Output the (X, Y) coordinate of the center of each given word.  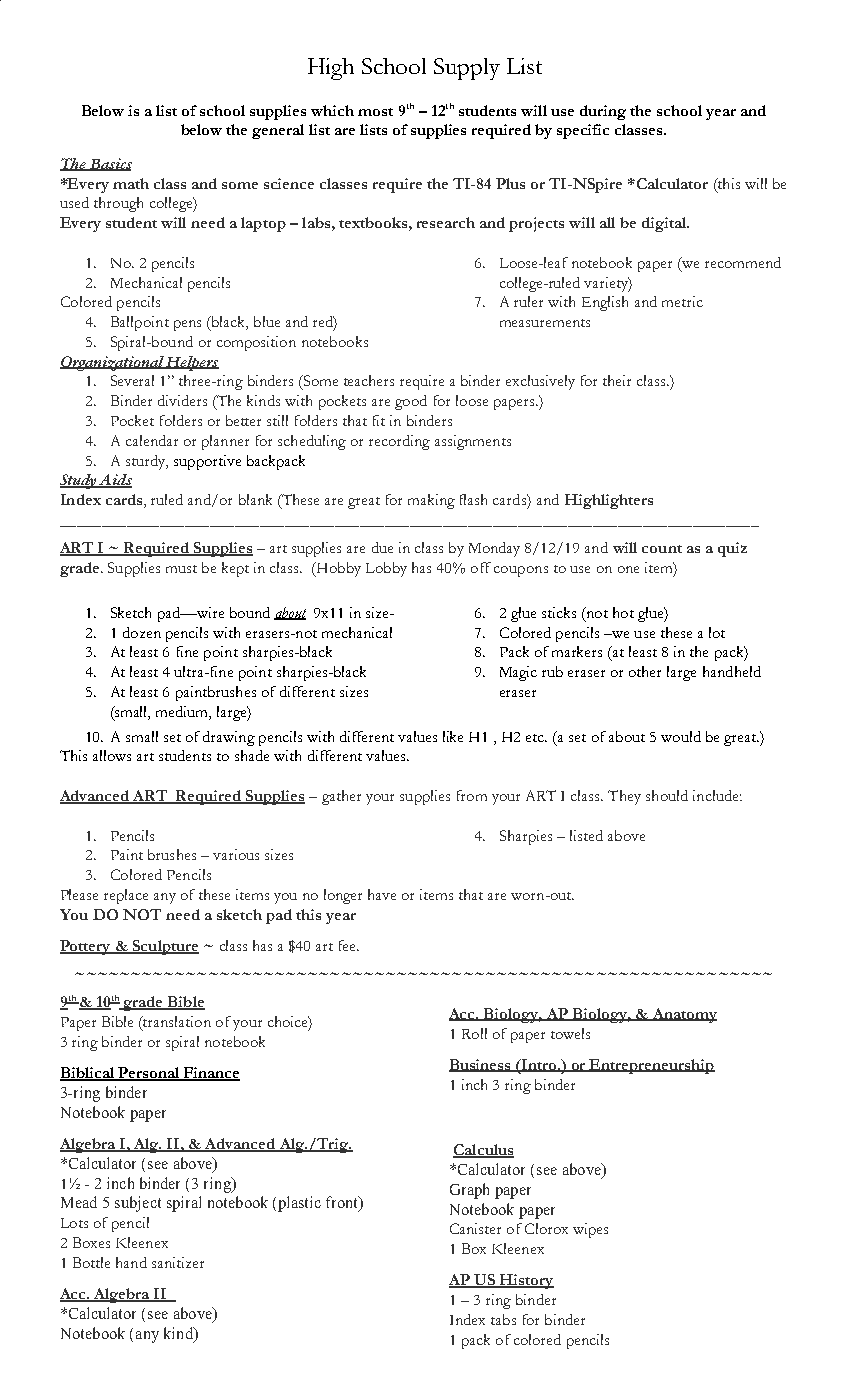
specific (583, 131)
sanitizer (178, 1262)
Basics (110, 164)
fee (349, 945)
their (617, 380)
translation (176, 1023)
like (453, 736)
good (411, 402)
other (645, 671)
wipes (590, 1230)
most (375, 112)
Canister (475, 1228)
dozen (142, 632)
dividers (182, 400)
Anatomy (683, 1015)
